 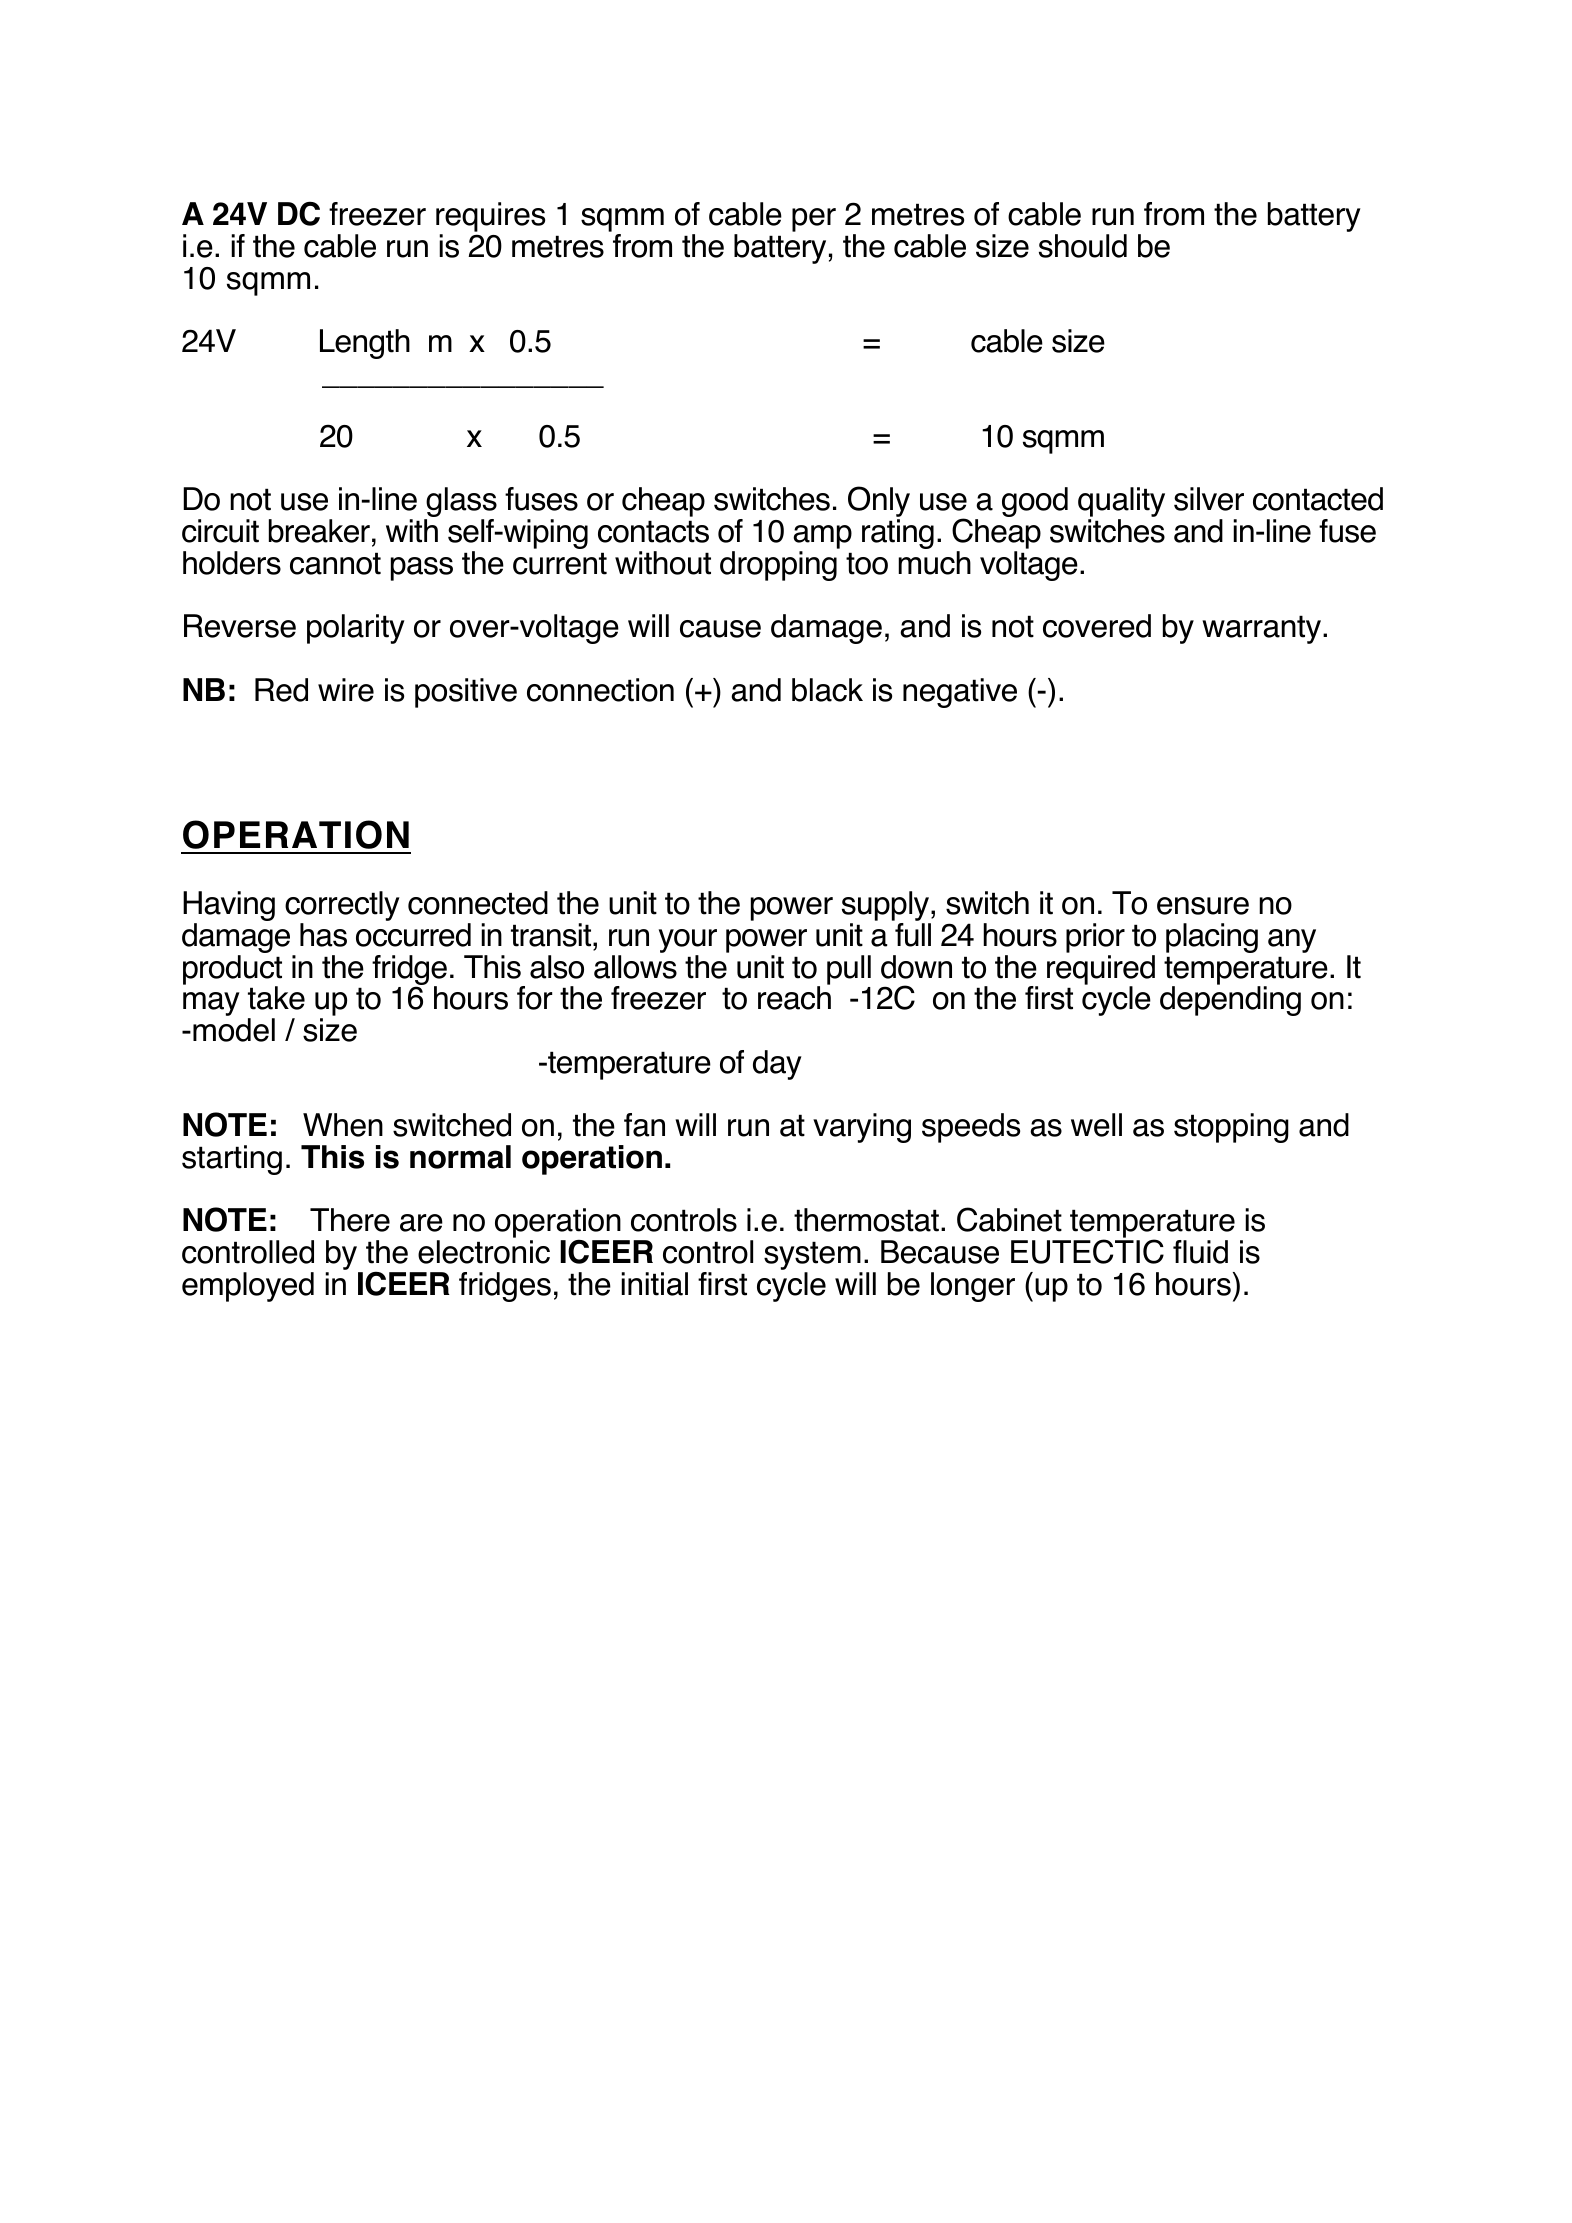 I want to click on requires, so click(x=490, y=218).
